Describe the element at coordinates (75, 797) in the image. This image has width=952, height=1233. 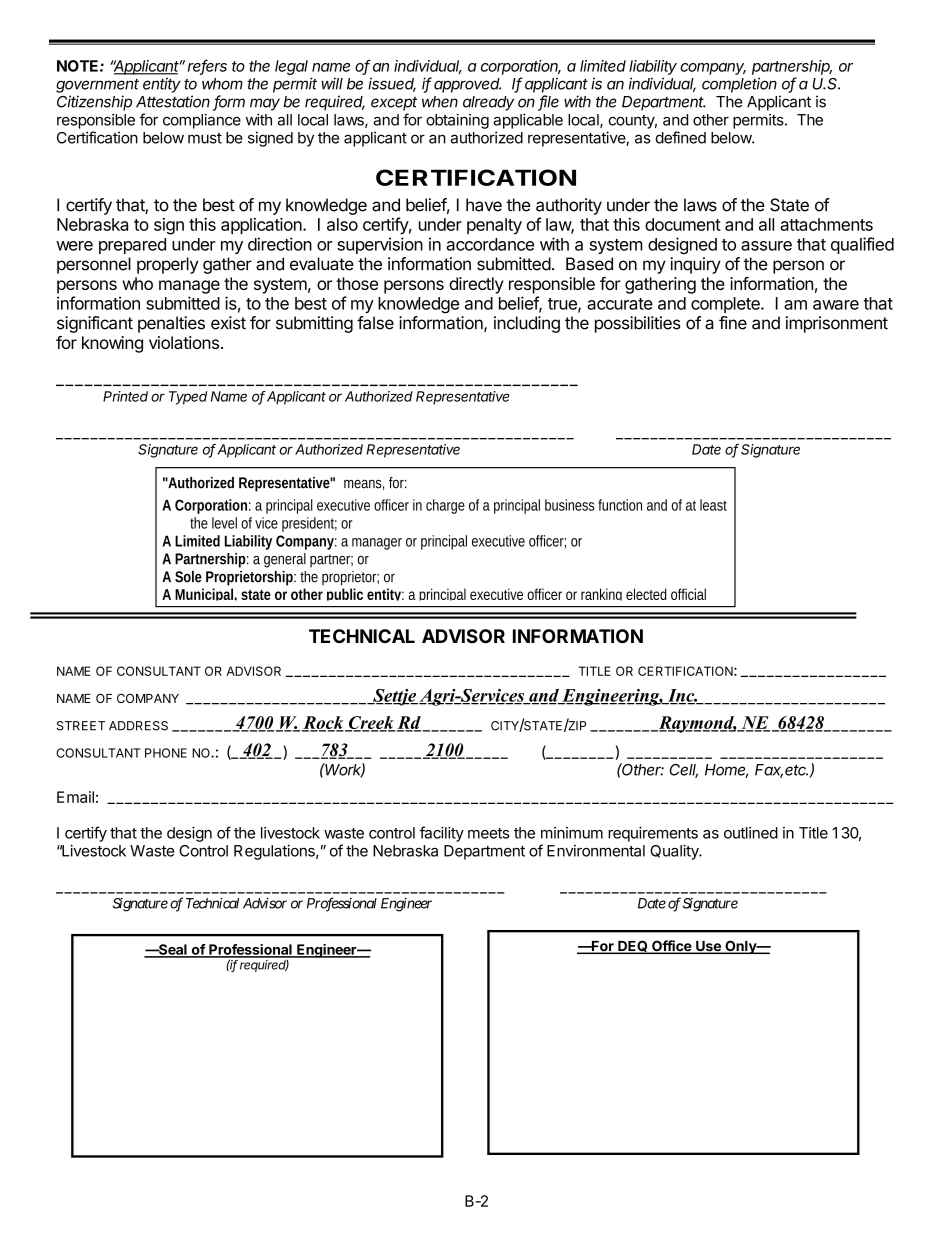
I see `Email` at that location.
